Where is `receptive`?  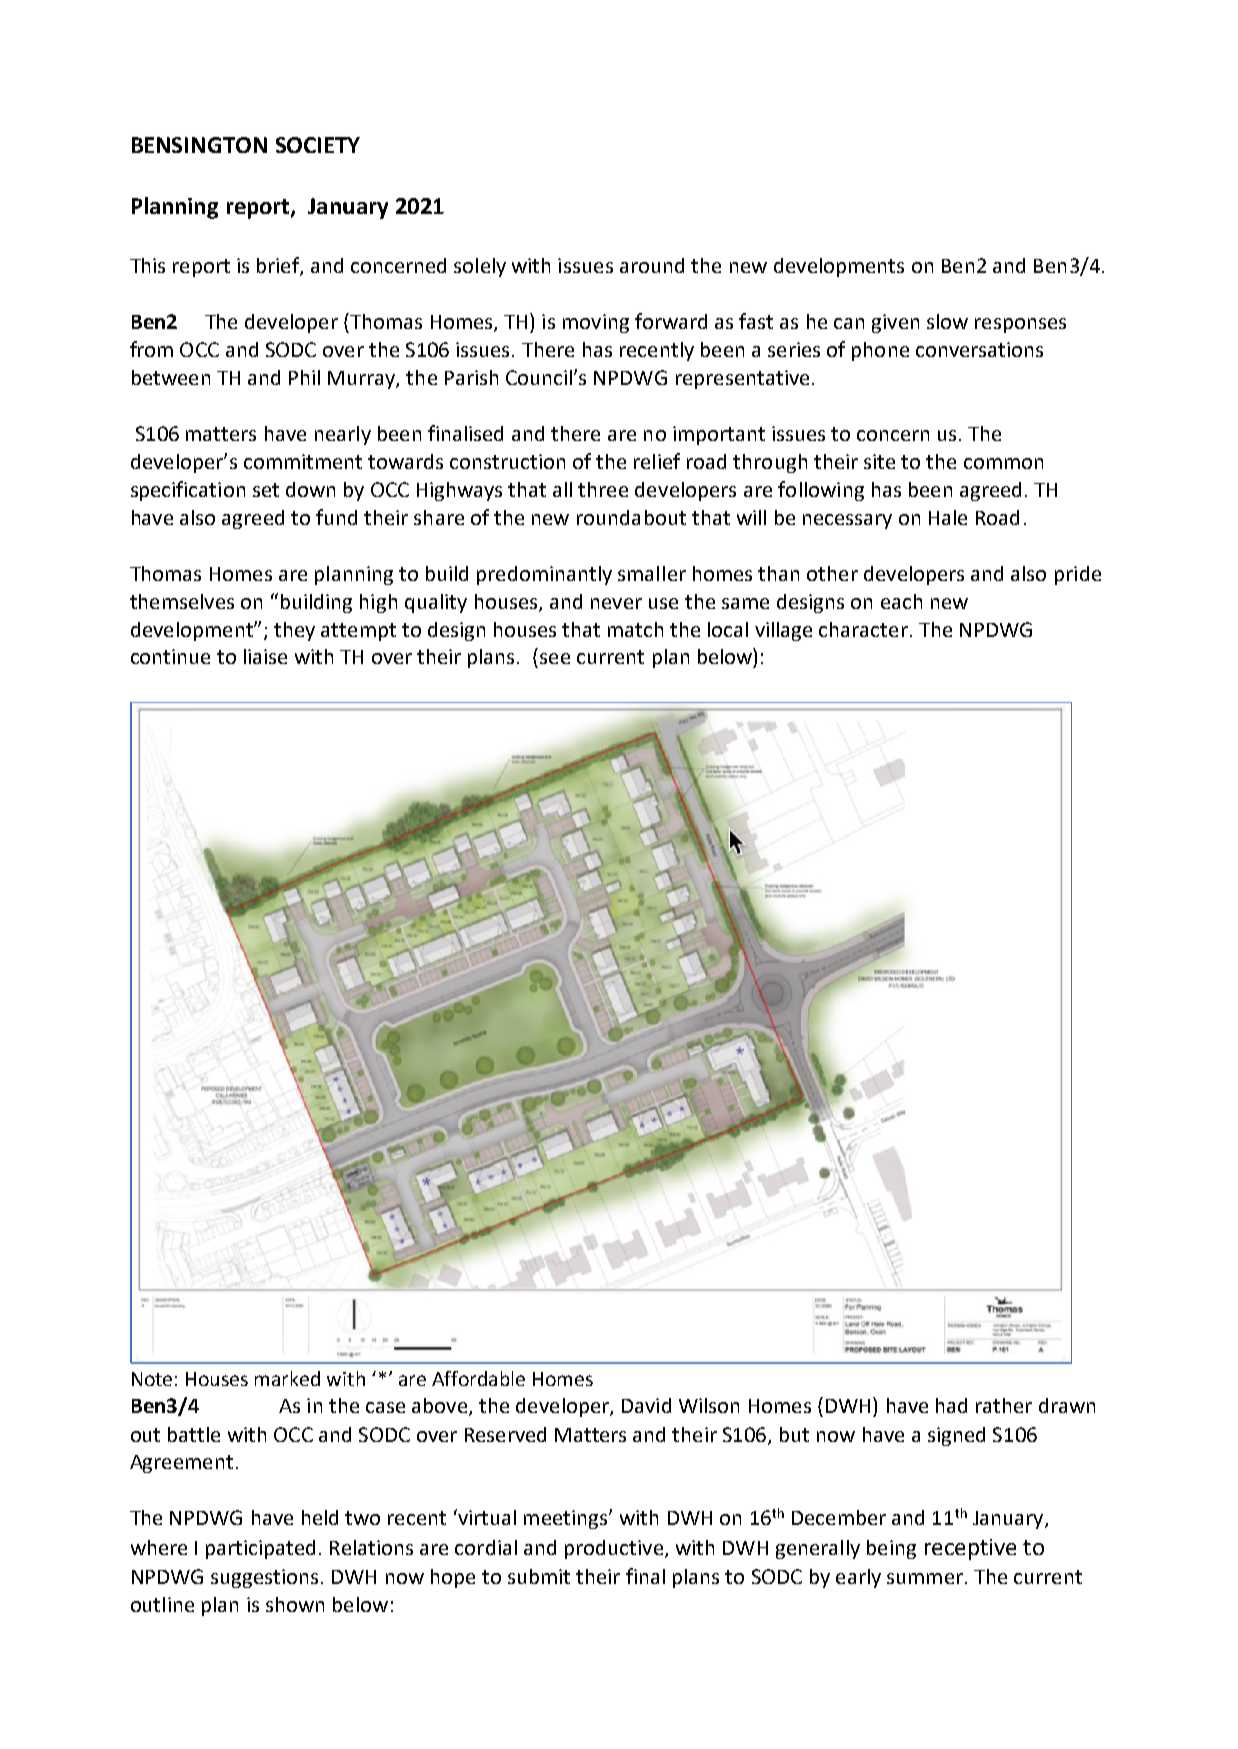 receptive is located at coordinates (970, 1549).
